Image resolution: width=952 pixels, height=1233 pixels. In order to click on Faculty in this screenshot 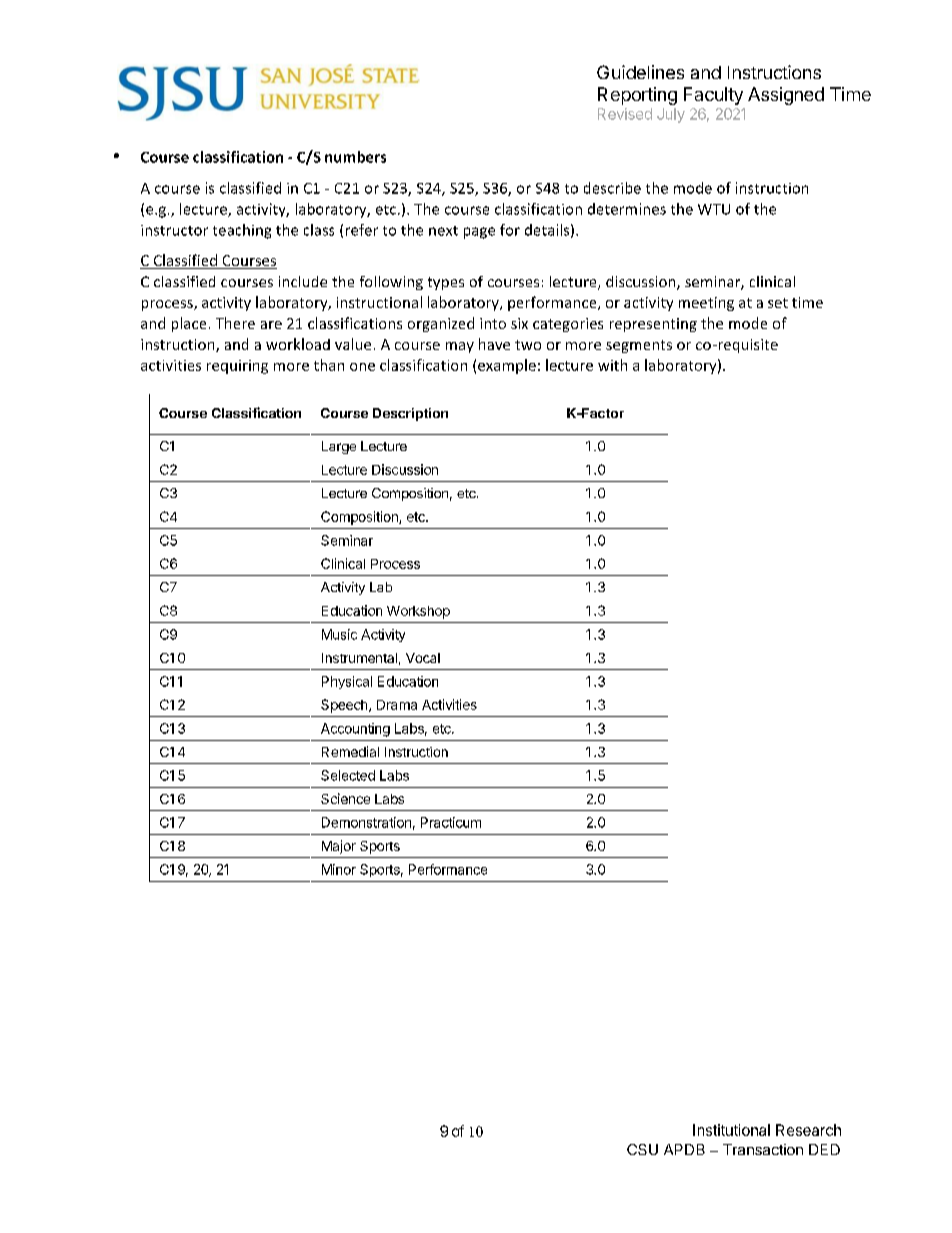, I will do `click(713, 96)`.
